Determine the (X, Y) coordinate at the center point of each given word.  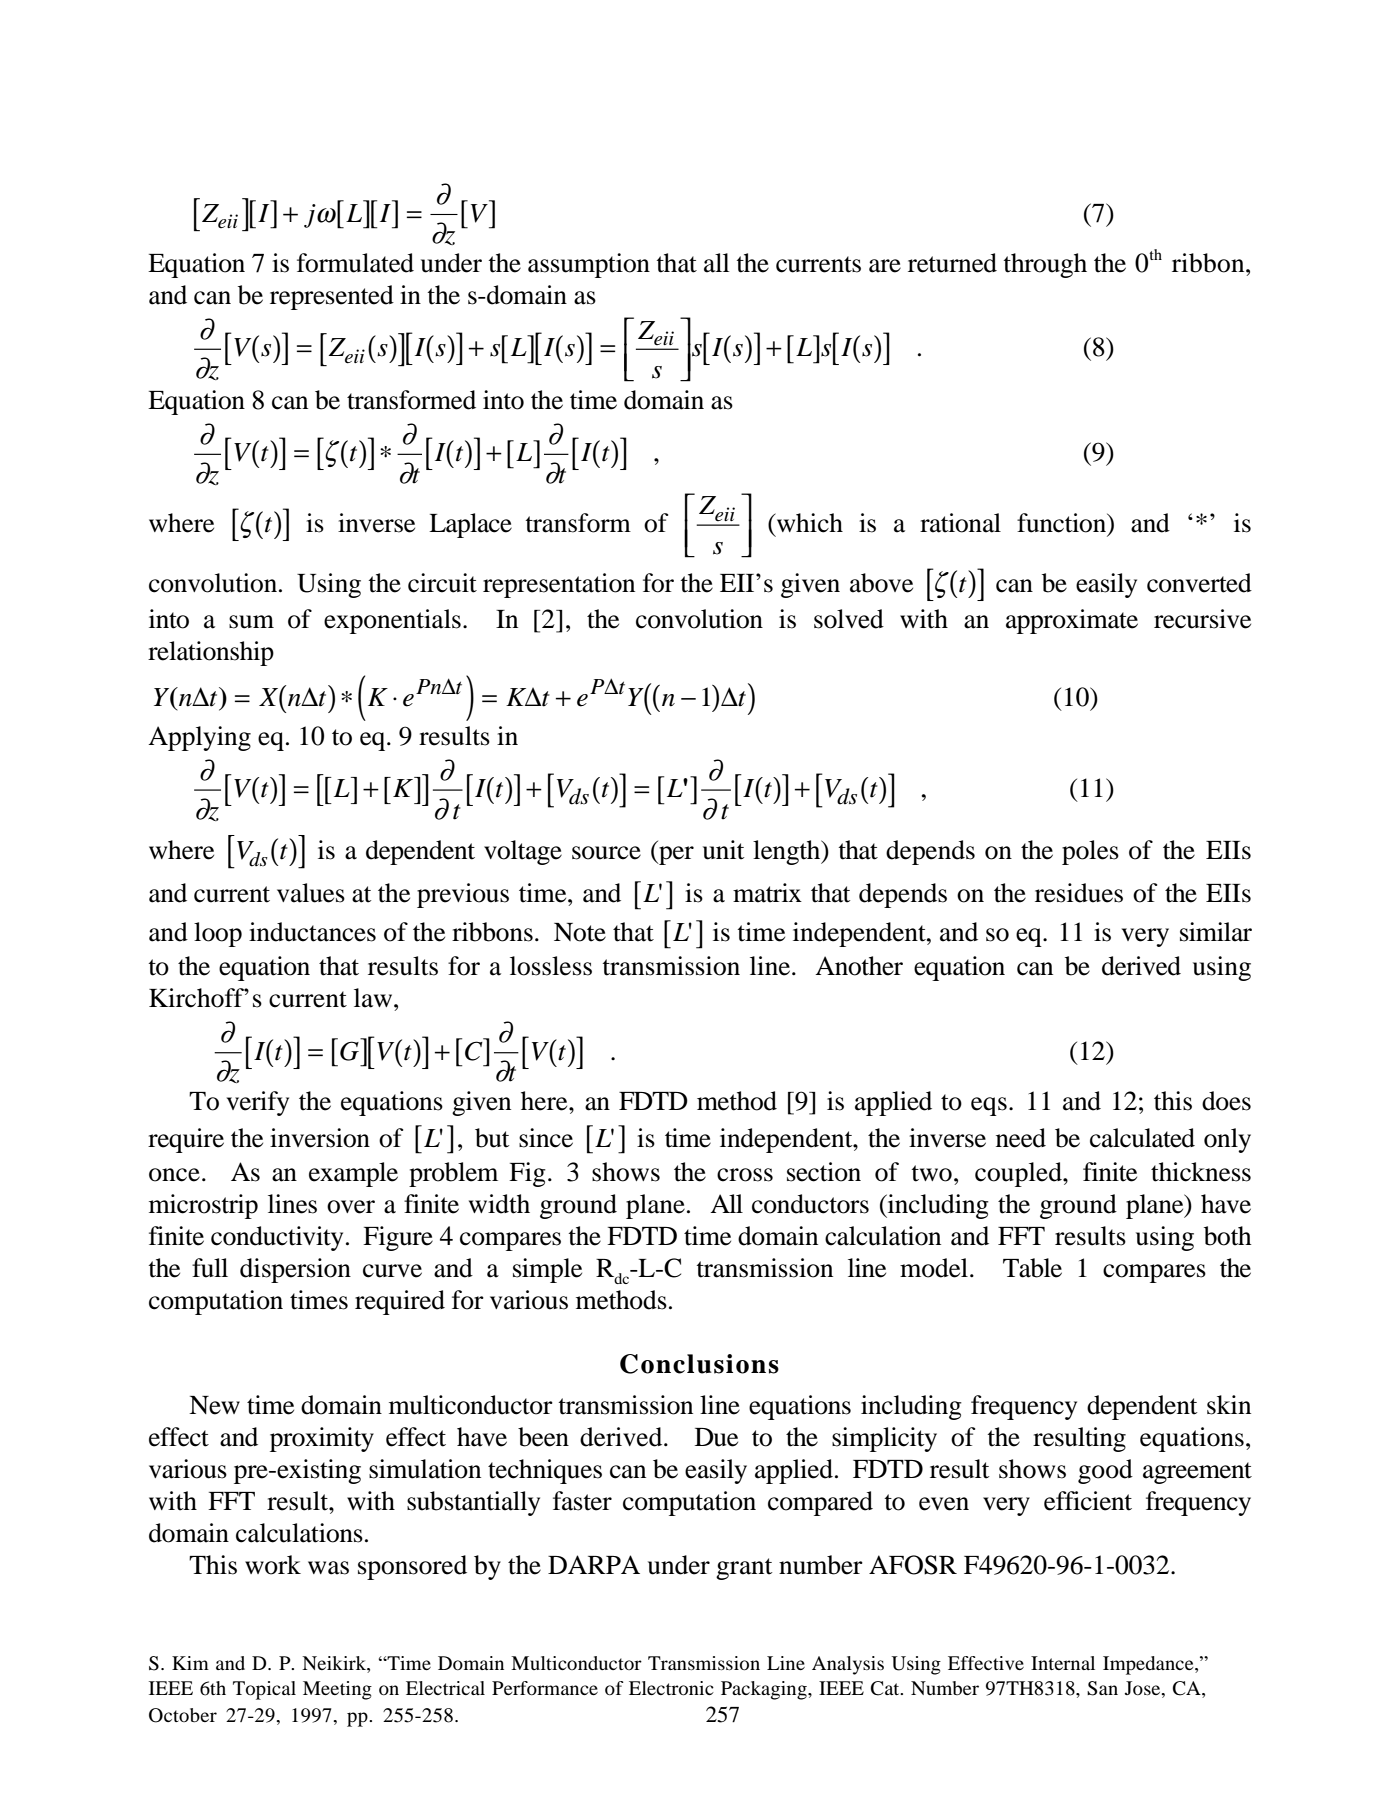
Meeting (337, 1690)
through (1045, 265)
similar (1216, 932)
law (374, 998)
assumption (589, 265)
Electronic (671, 1688)
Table (1032, 1268)
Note (580, 932)
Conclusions (699, 1364)
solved (849, 619)
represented (332, 297)
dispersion (295, 1270)
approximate (1072, 621)
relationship (211, 653)
